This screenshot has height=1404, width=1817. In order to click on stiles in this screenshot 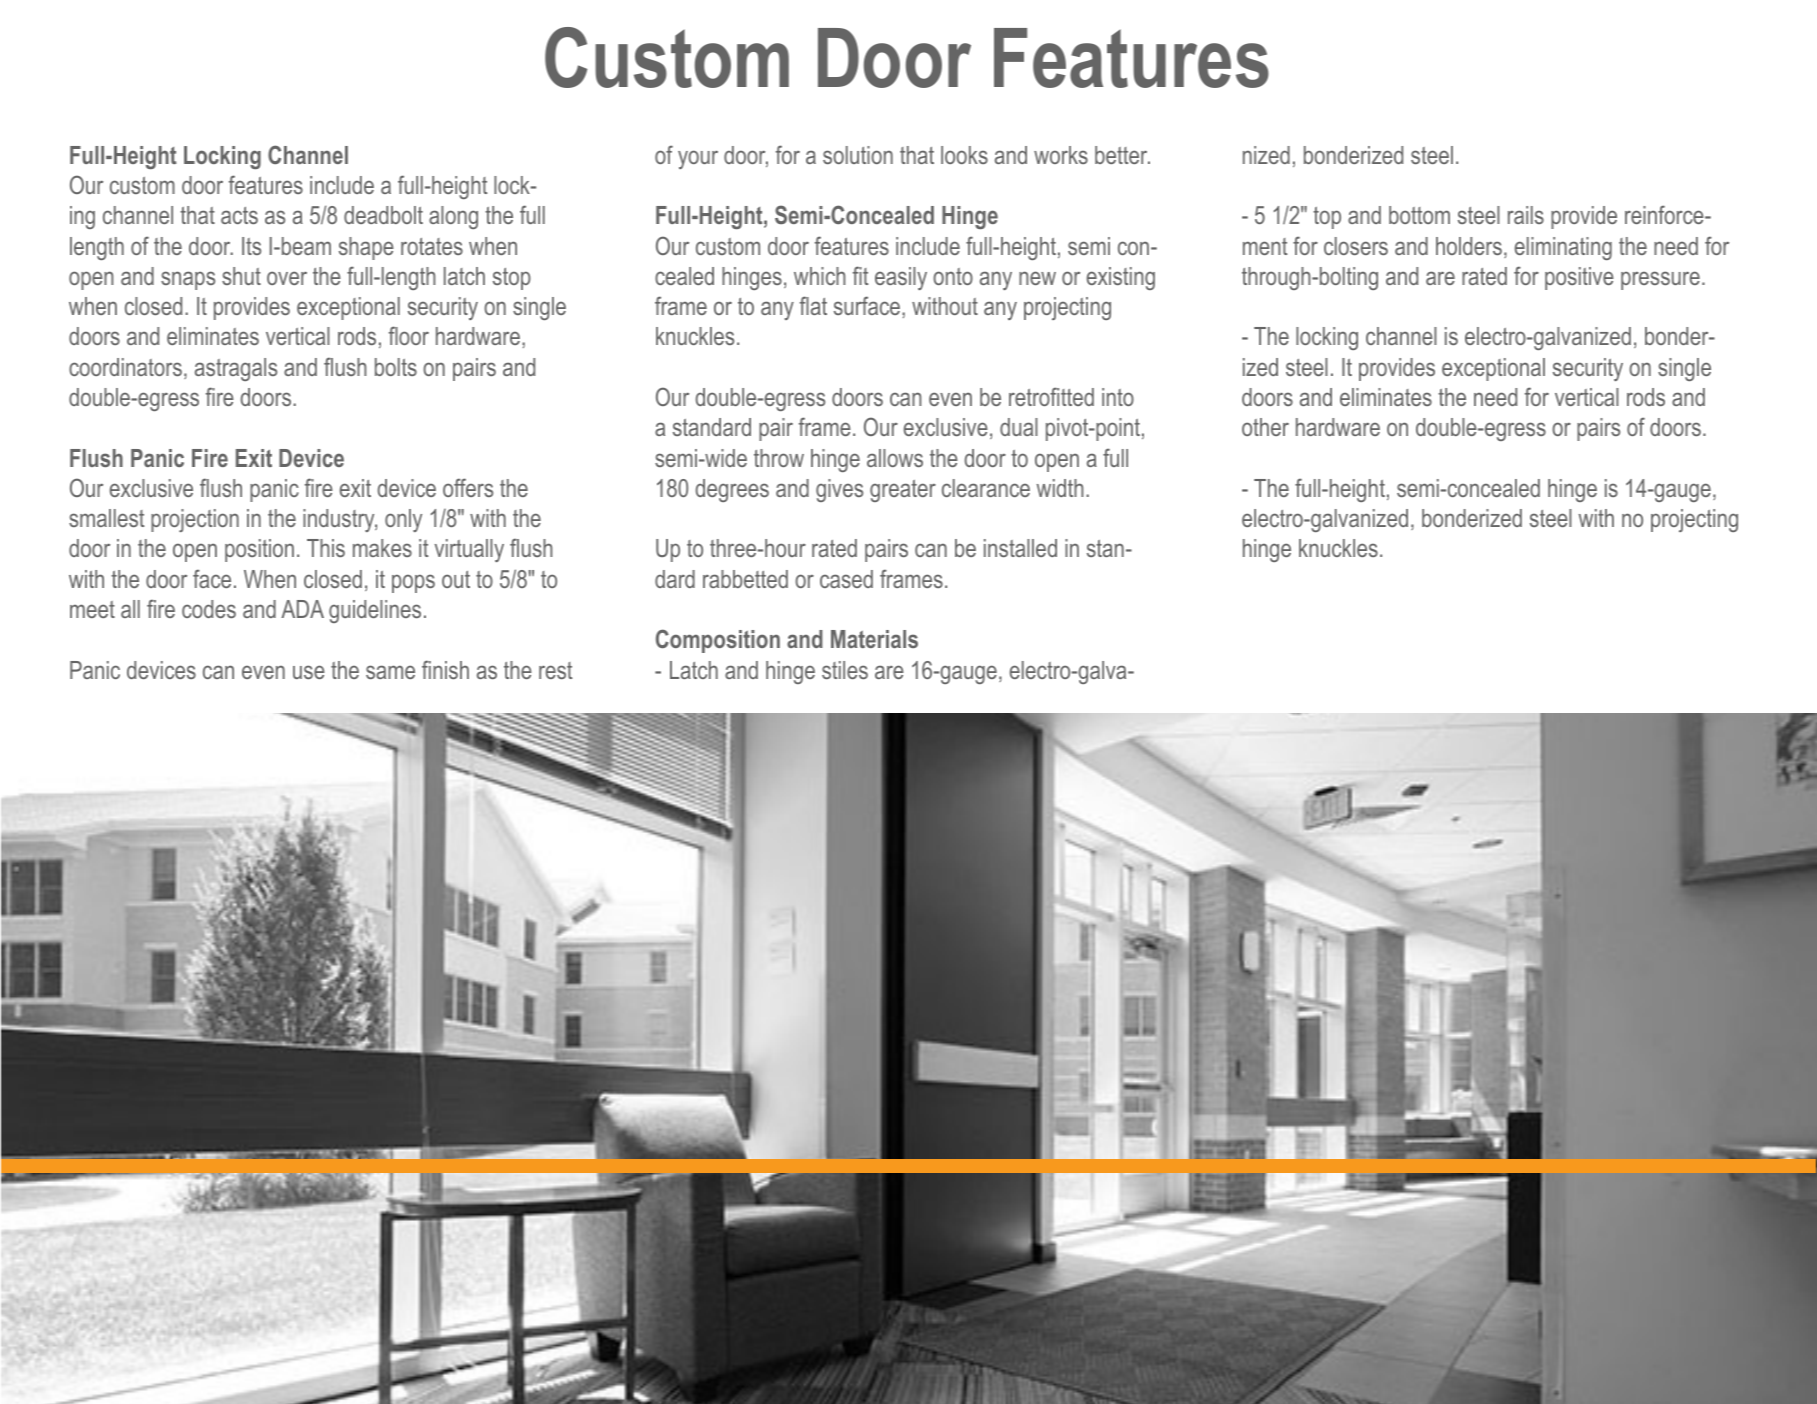, I will do `click(845, 670)`.
